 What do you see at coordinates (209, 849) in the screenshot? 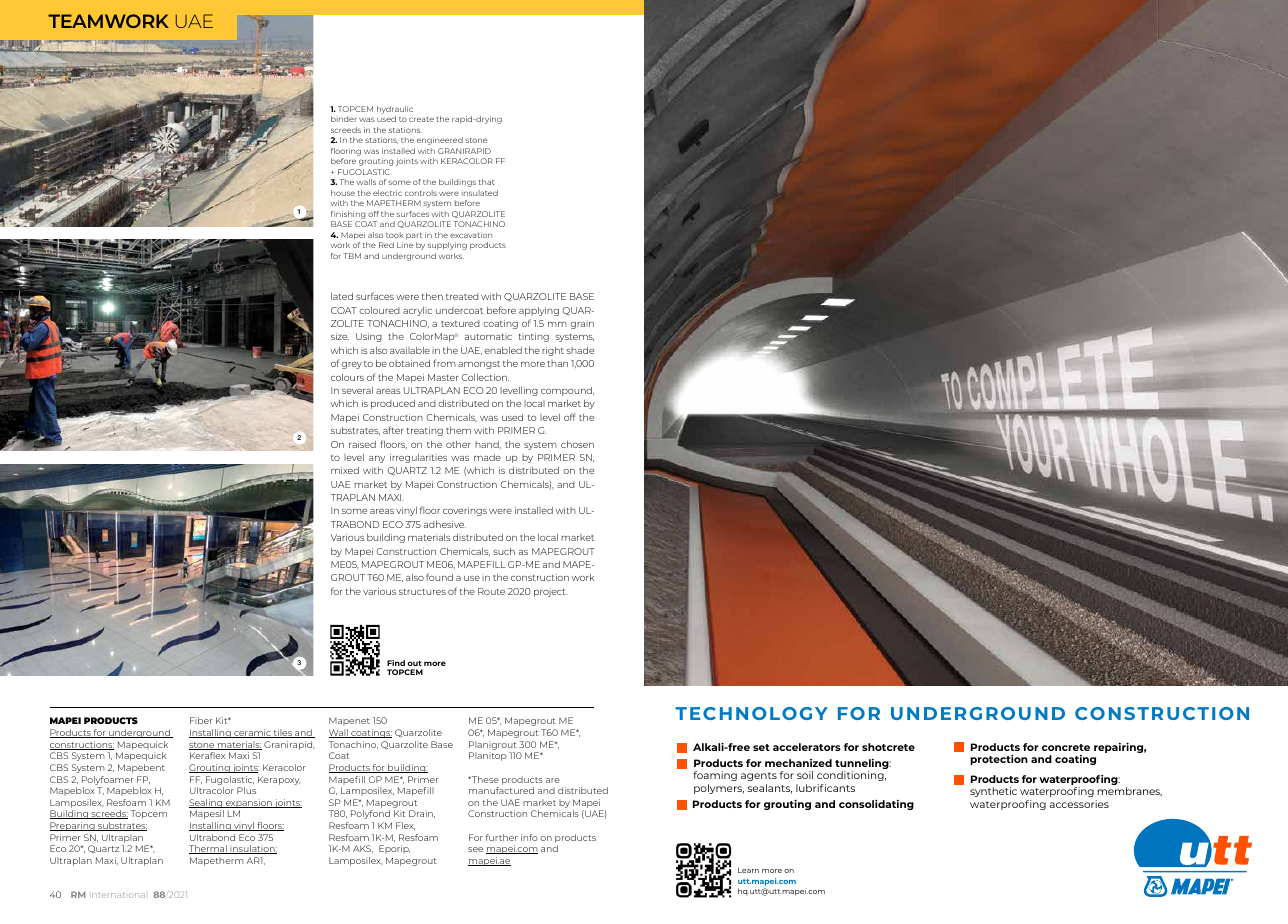
I see `Thermal` at bounding box center [209, 849].
